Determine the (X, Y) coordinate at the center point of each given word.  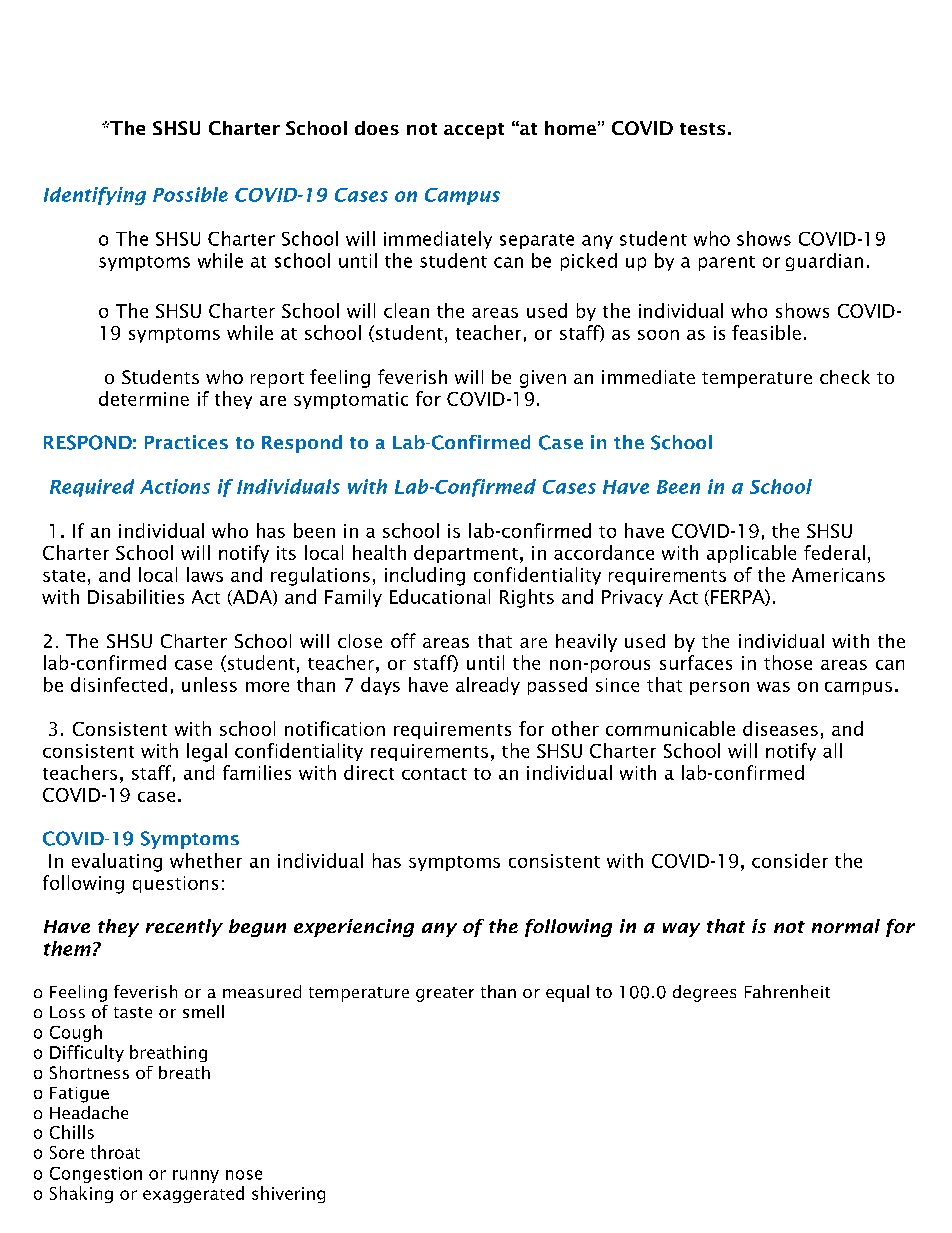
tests (702, 129)
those (788, 662)
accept (474, 131)
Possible (190, 194)
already (488, 686)
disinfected (119, 684)
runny (196, 1176)
